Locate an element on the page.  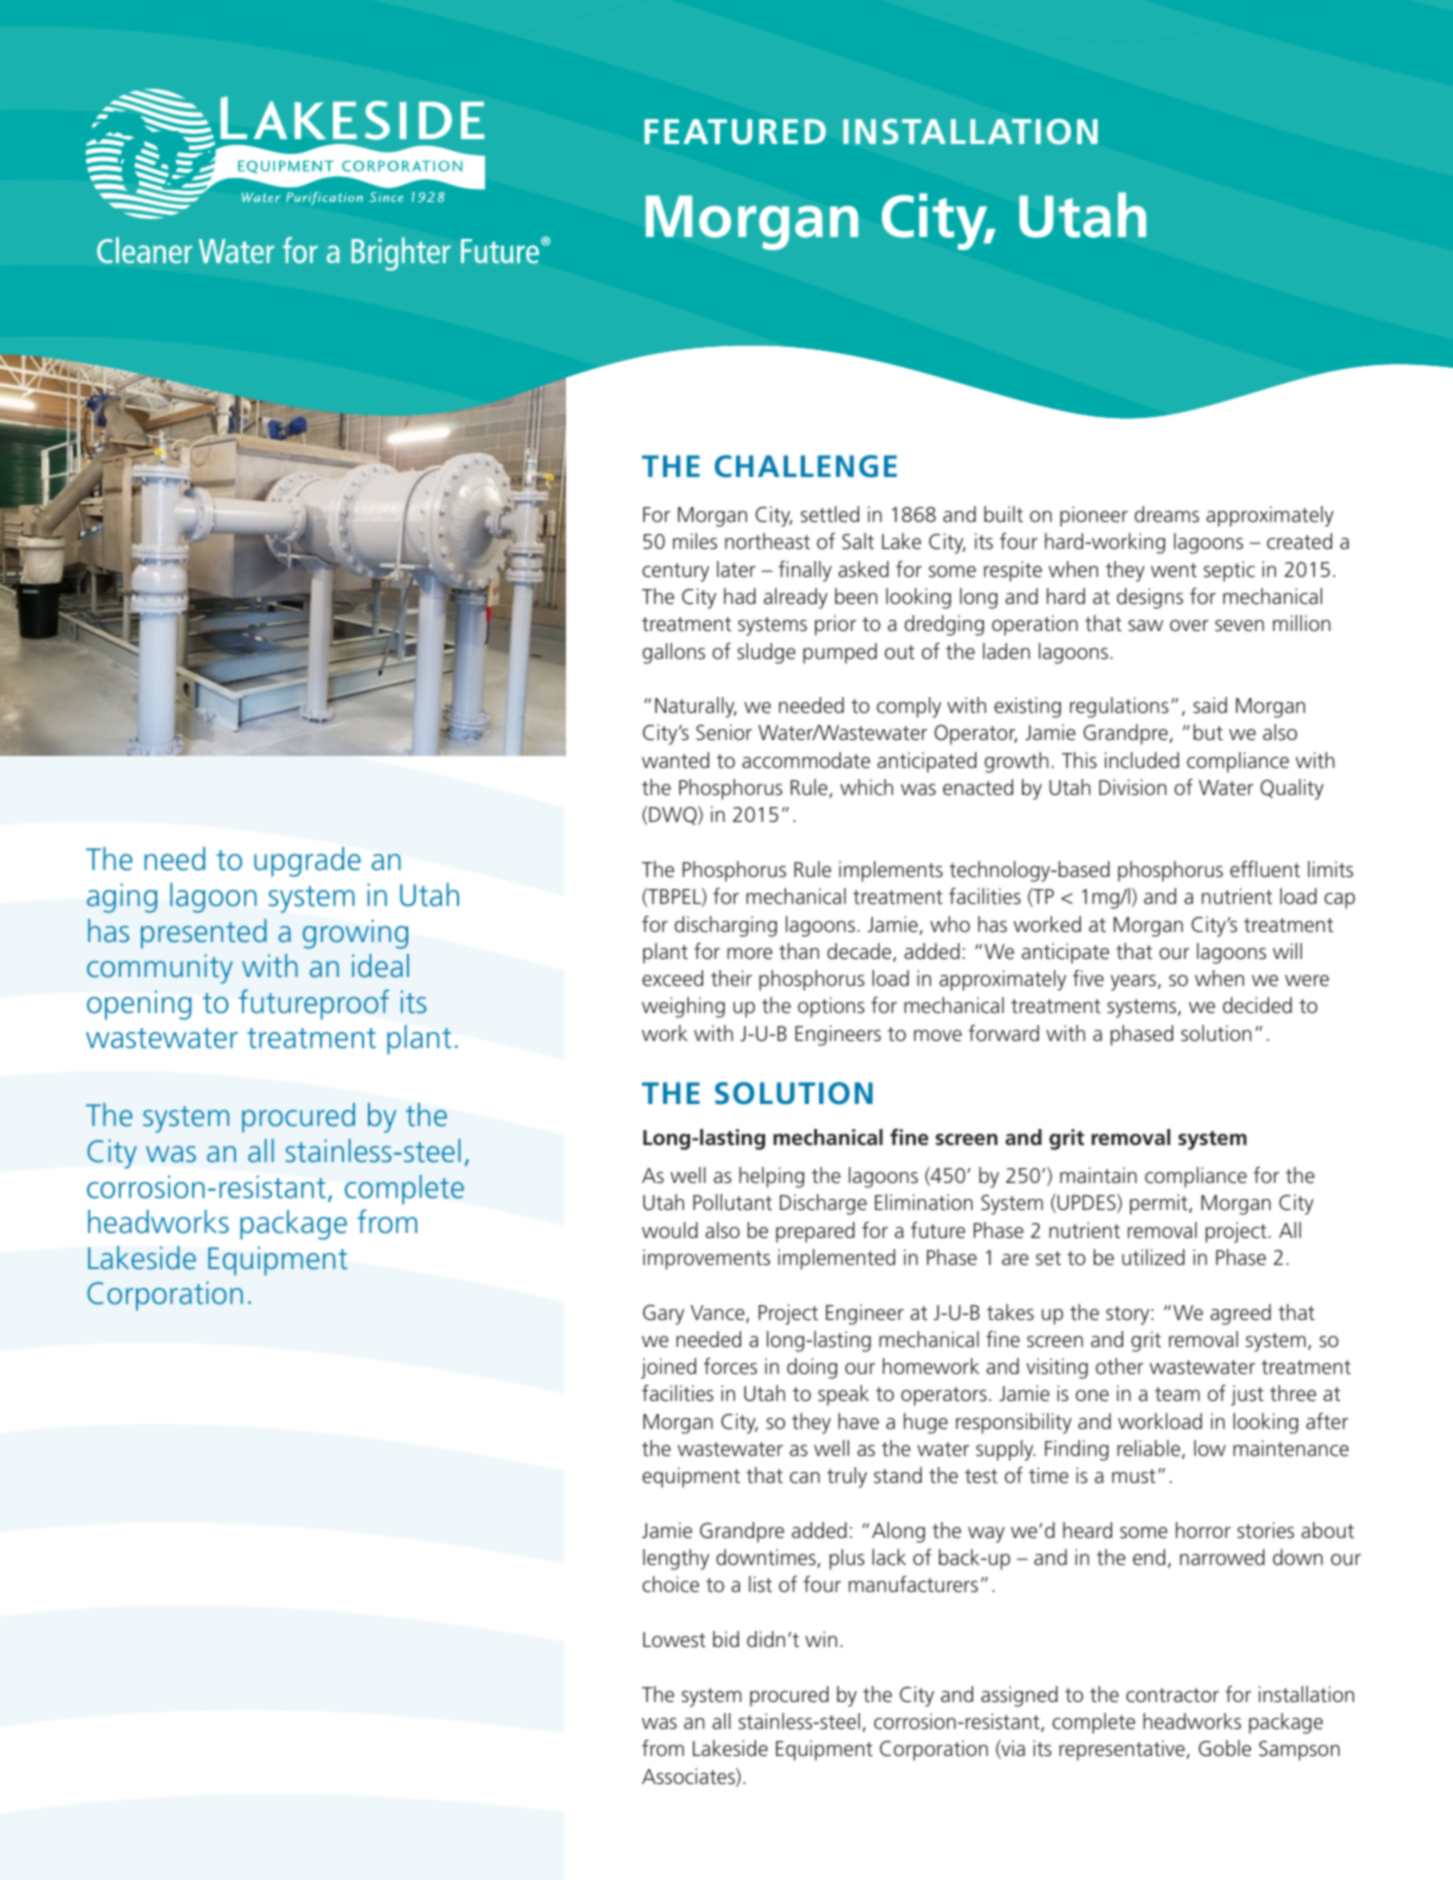
Gary is located at coordinates (663, 1315).
